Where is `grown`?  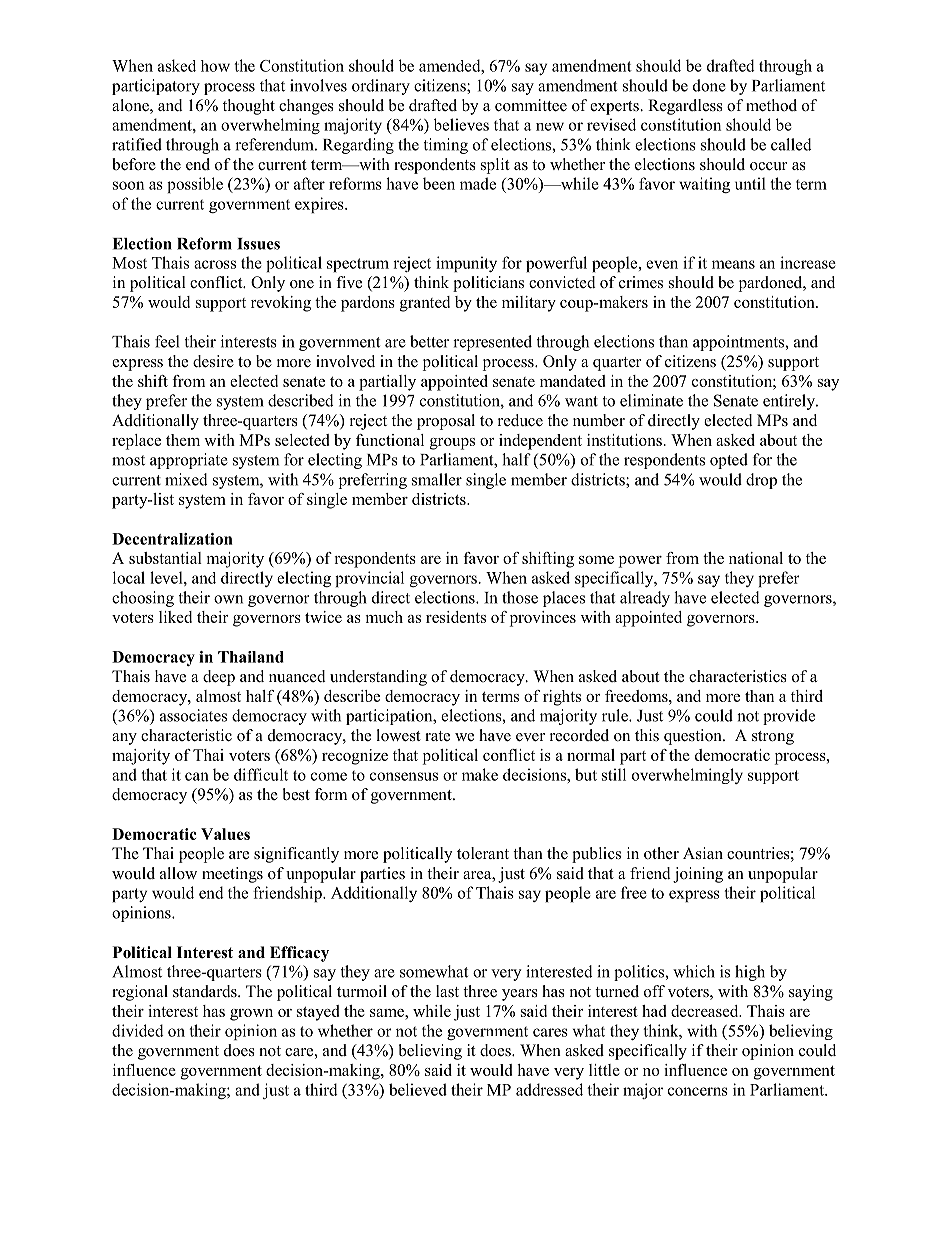 grown is located at coordinates (251, 1015).
